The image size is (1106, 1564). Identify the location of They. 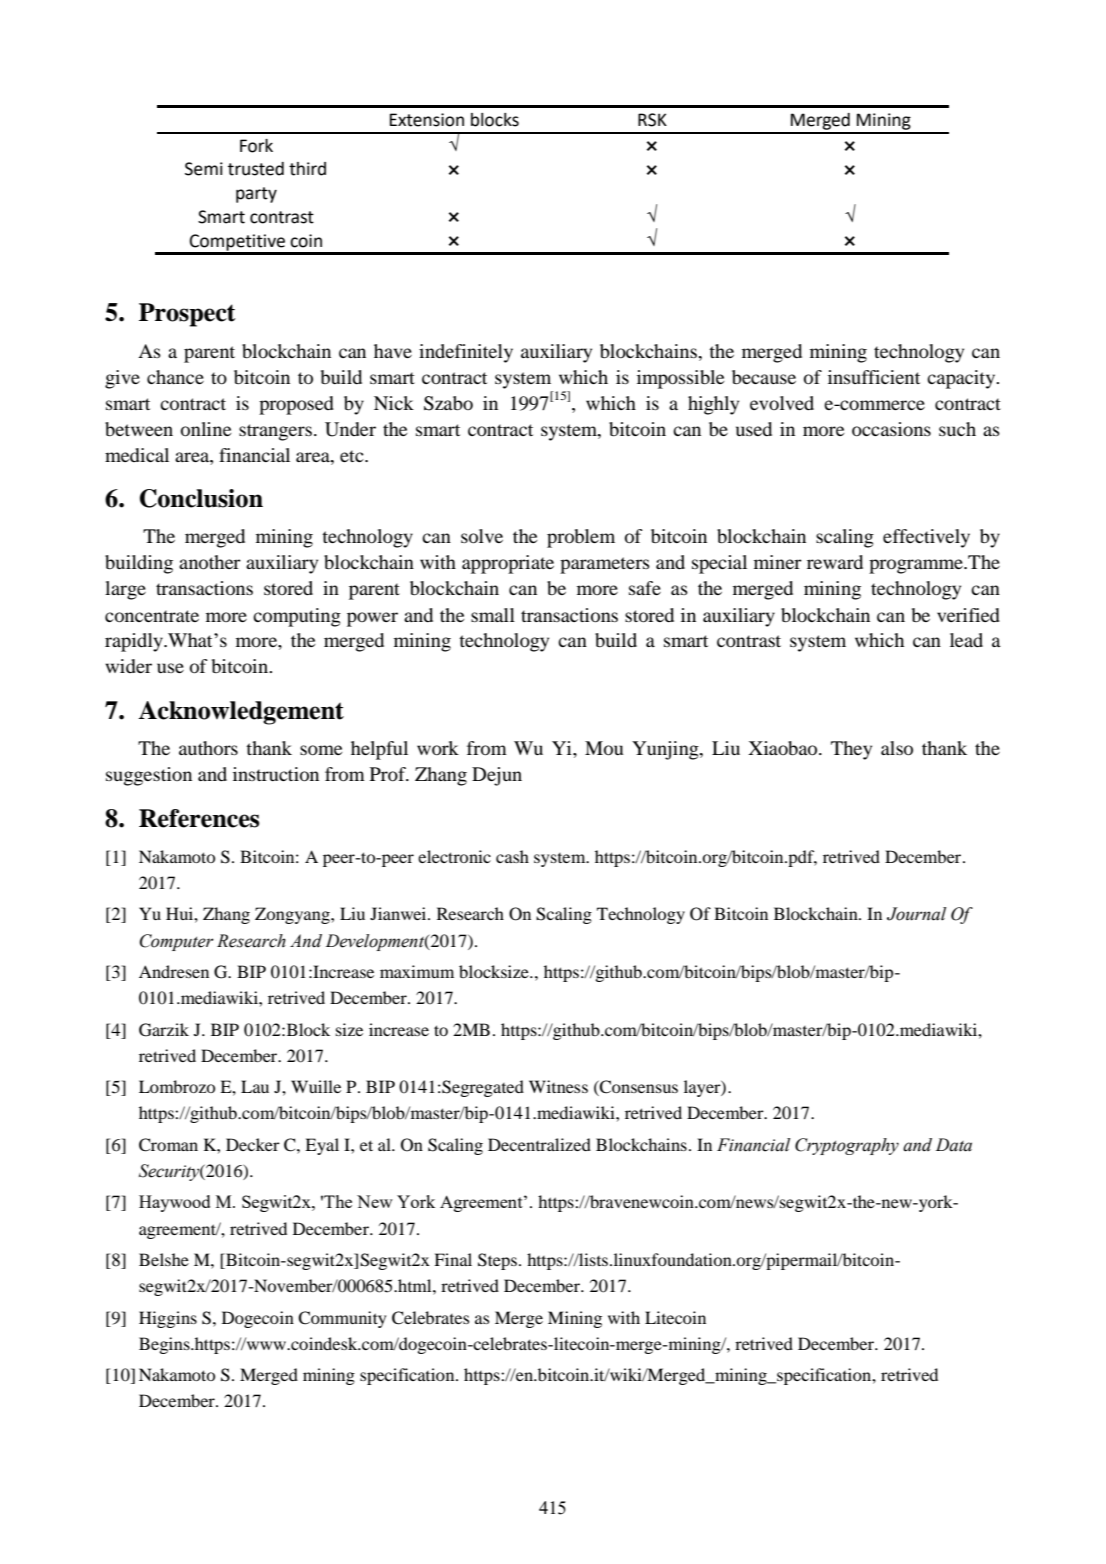
(851, 750).
